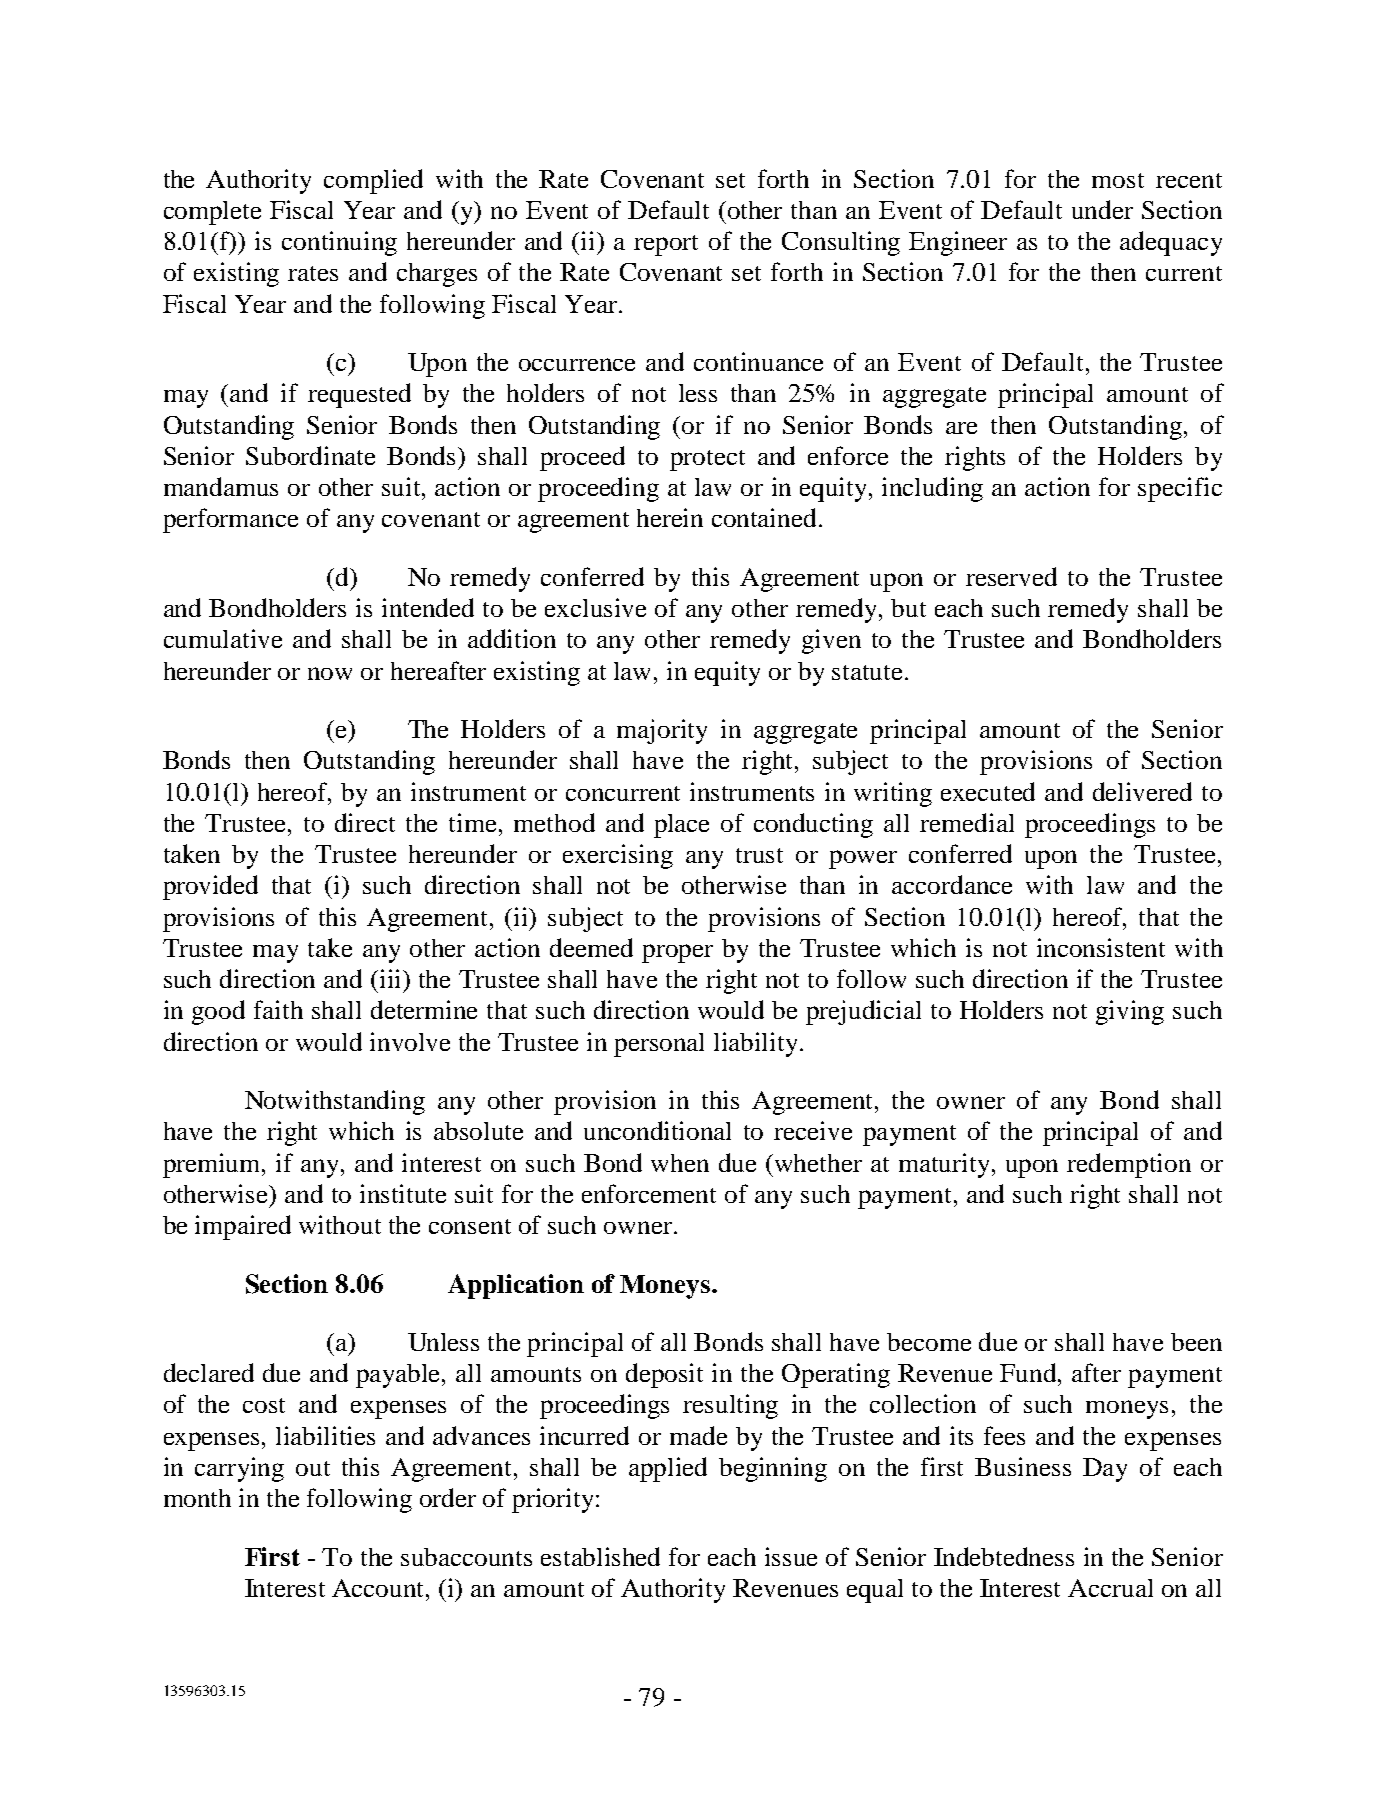 The image size is (1386, 1794). What do you see at coordinates (670, 517) in the image?
I see `herein` at bounding box center [670, 517].
